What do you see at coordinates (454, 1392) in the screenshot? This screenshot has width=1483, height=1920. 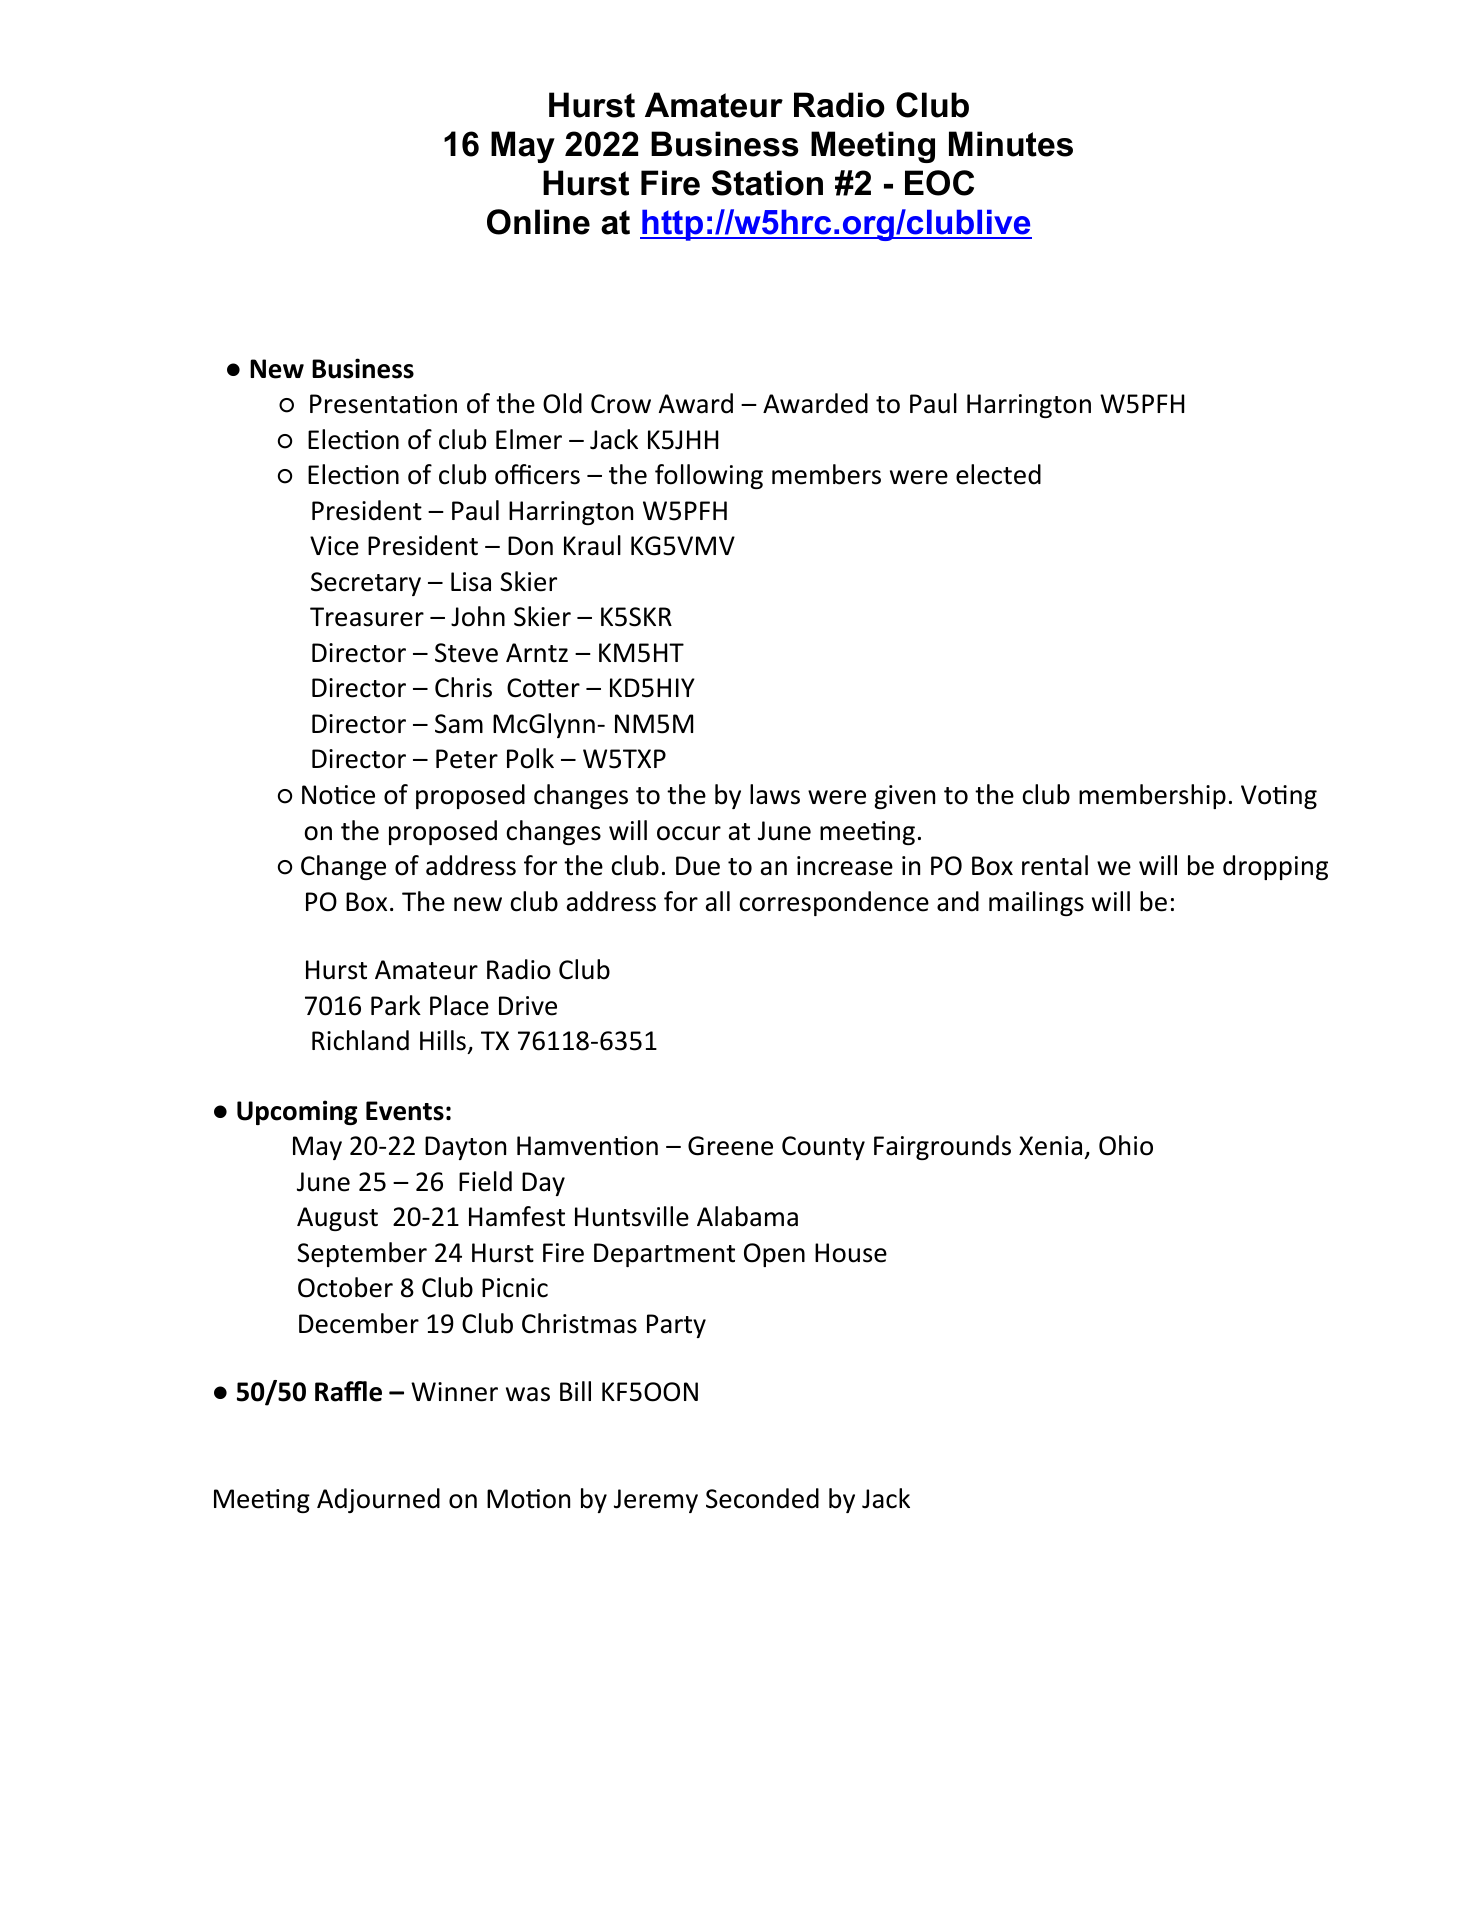 I see `Winner` at bounding box center [454, 1392].
